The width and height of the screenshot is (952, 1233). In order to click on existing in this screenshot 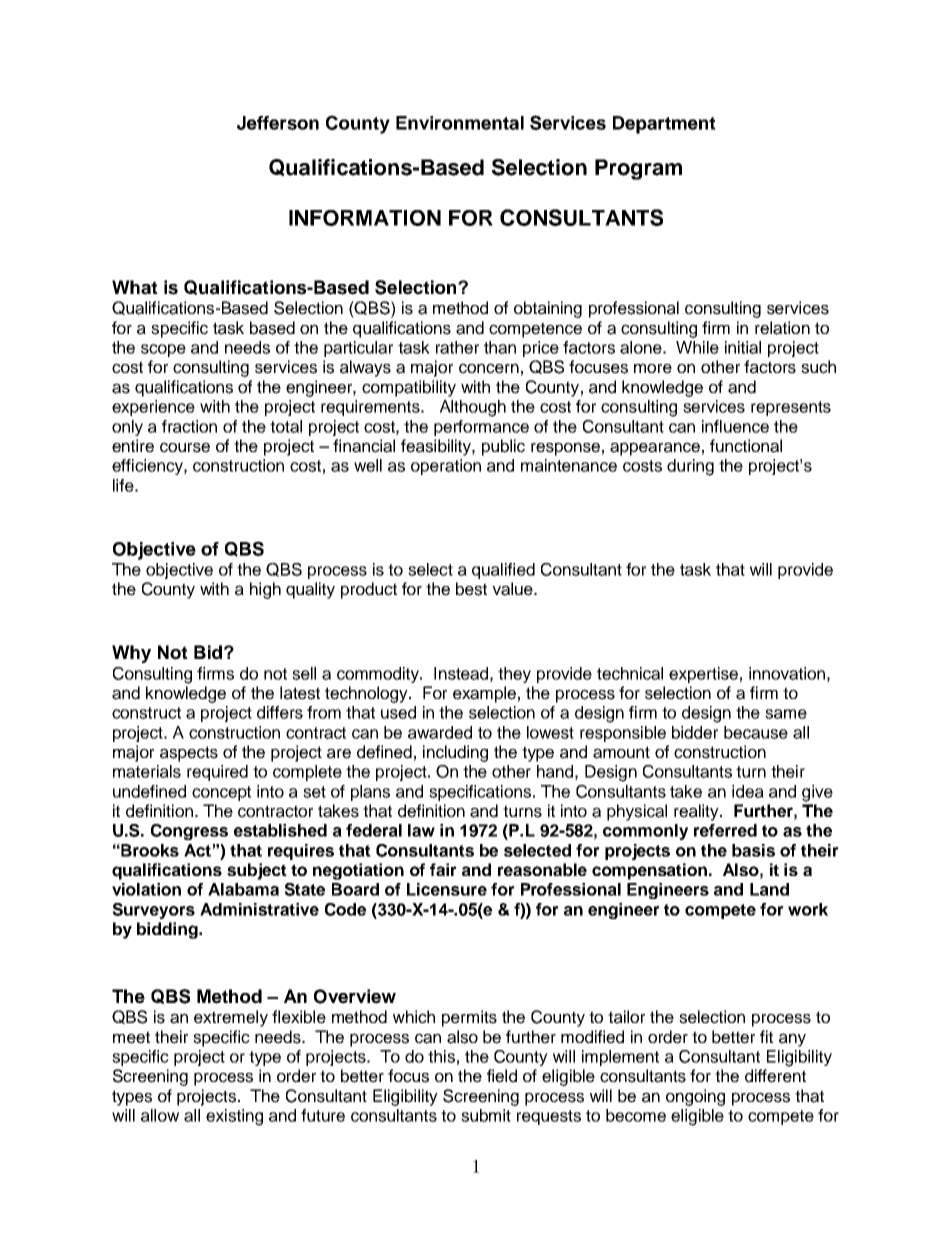, I will do `click(234, 1117)`.
